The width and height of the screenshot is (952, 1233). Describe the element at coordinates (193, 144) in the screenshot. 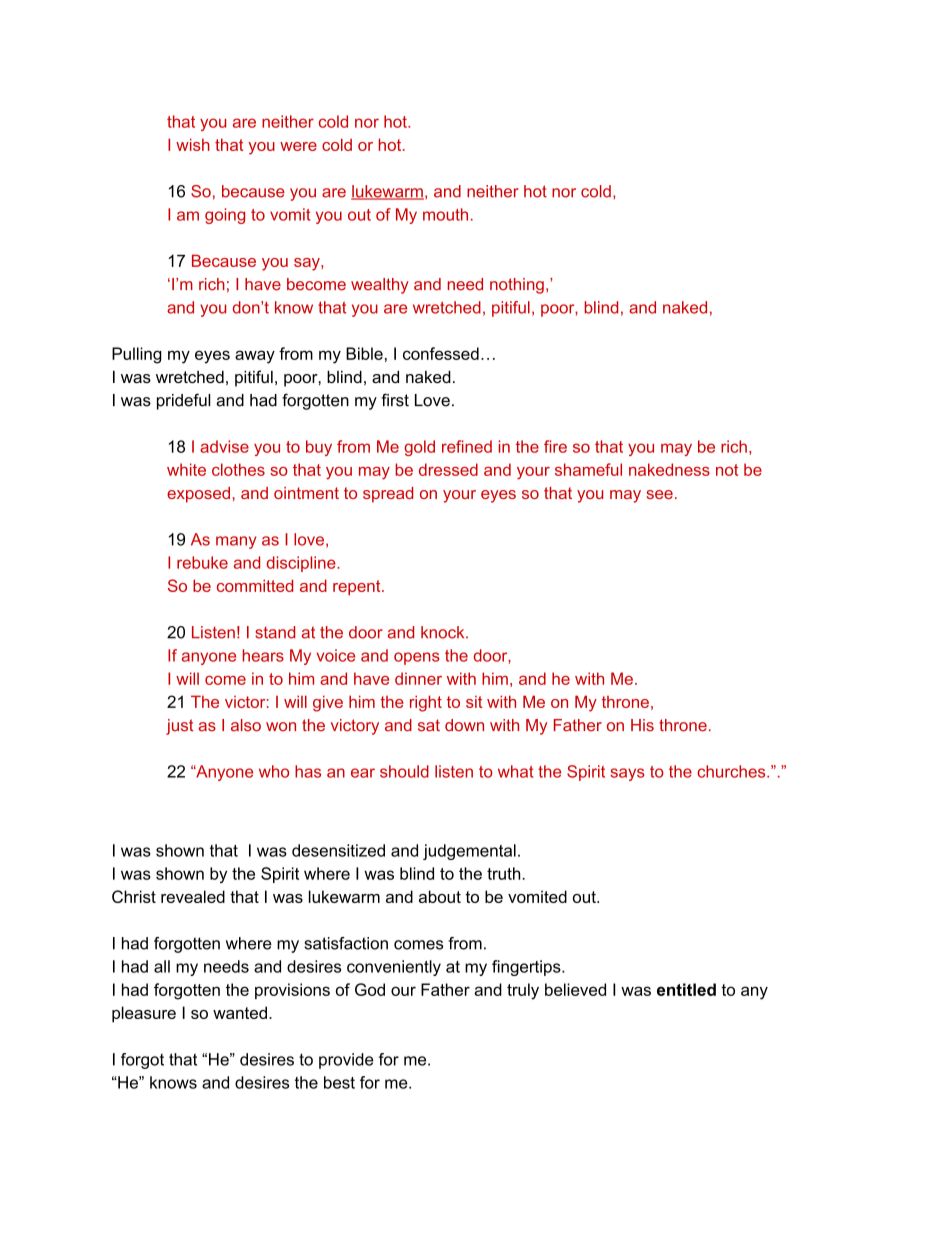

I see `wish` at that location.
